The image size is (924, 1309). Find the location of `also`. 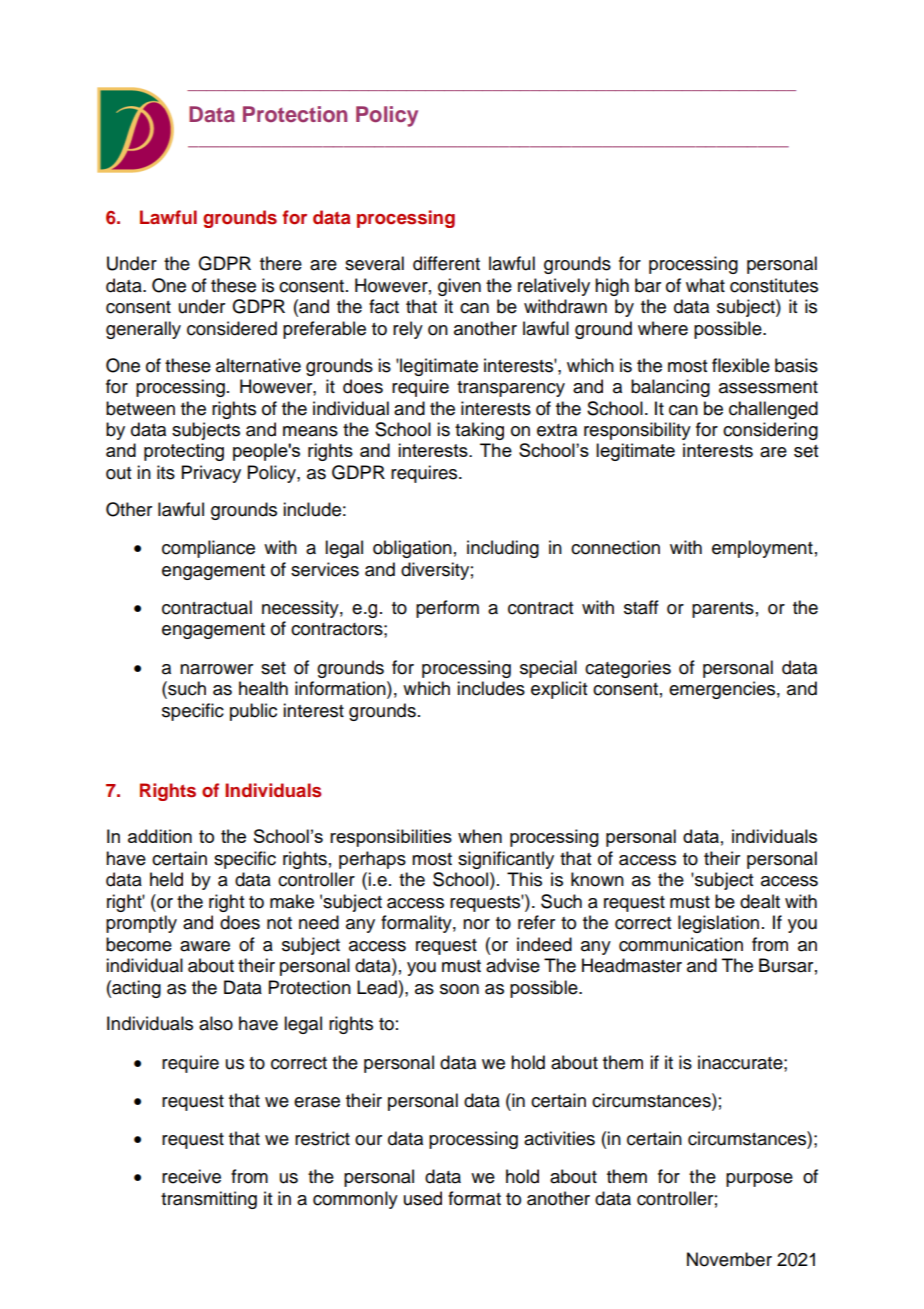

also is located at coordinates (216, 1023).
